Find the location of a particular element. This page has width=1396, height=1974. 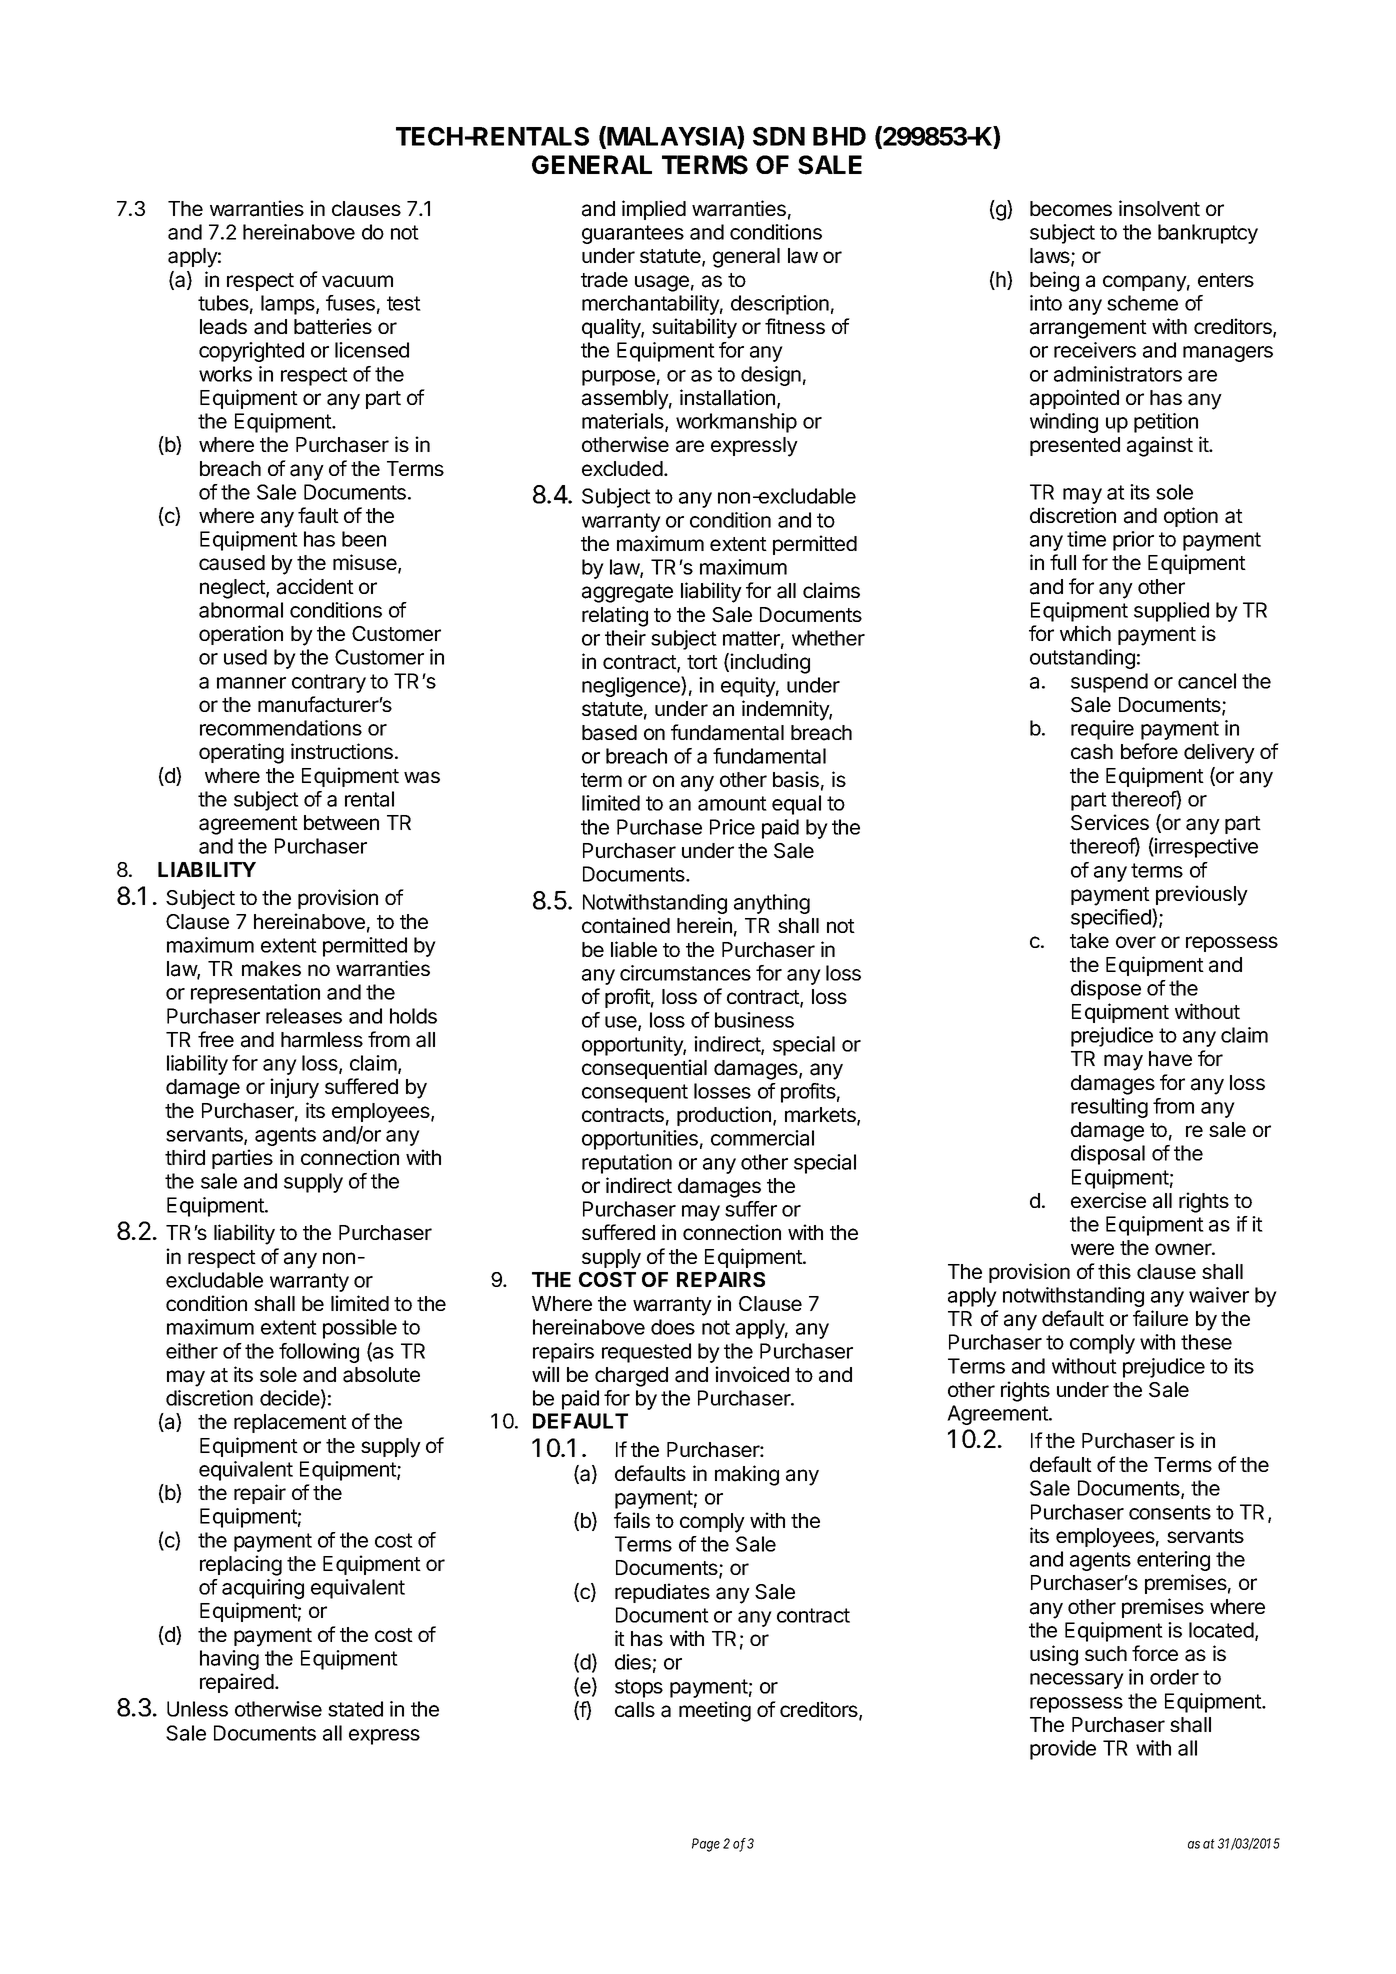

require is located at coordinates (1102, 730).
